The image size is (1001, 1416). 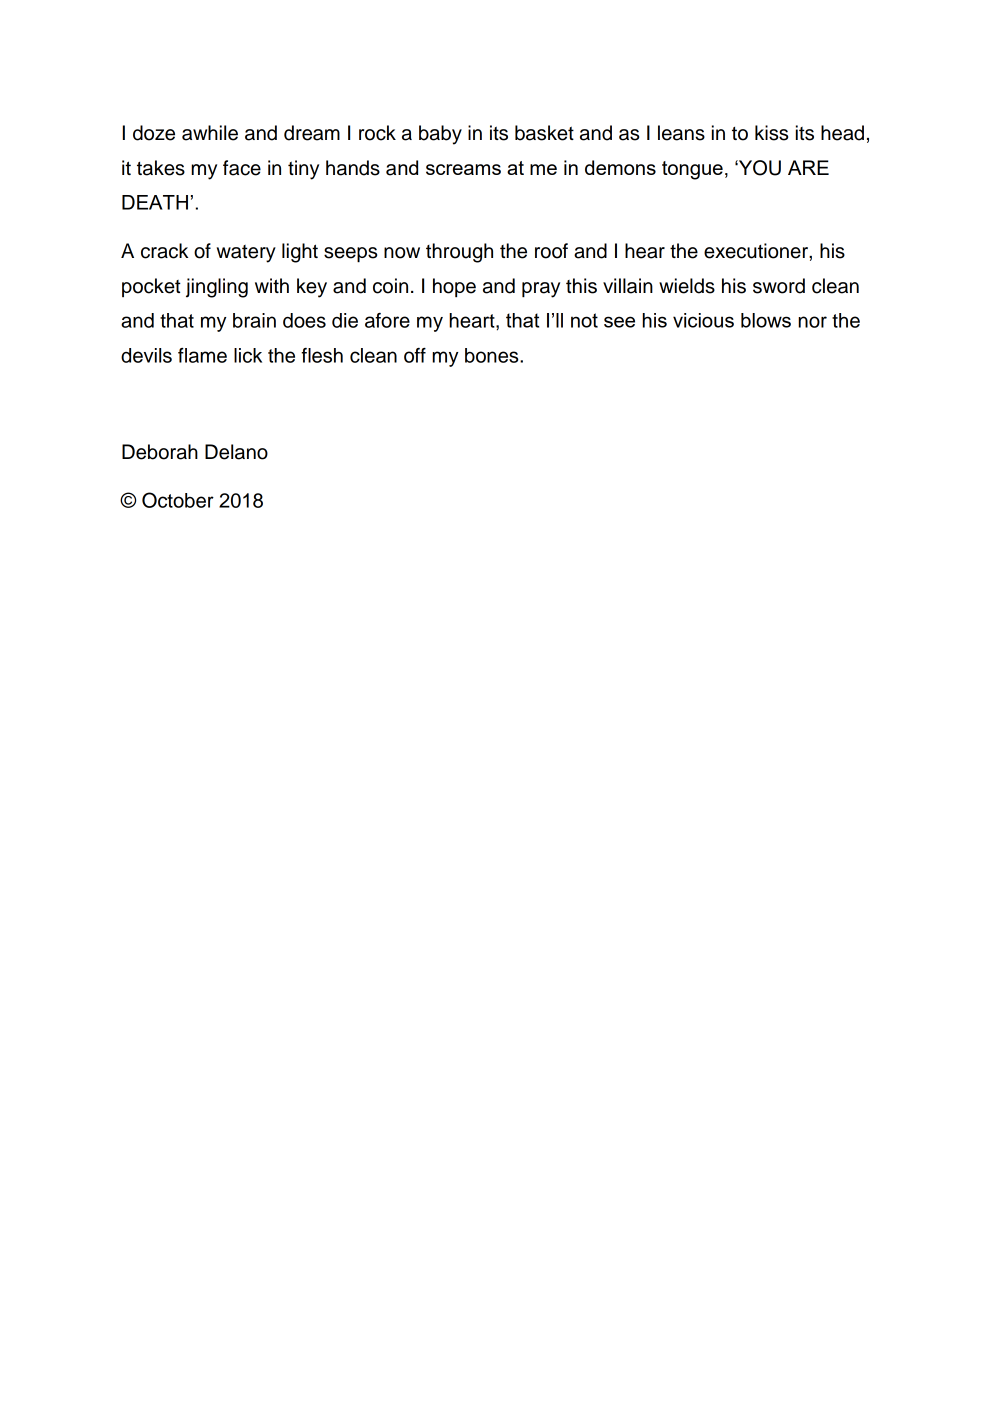 I want to click on October, so click(x=178, y=500).
